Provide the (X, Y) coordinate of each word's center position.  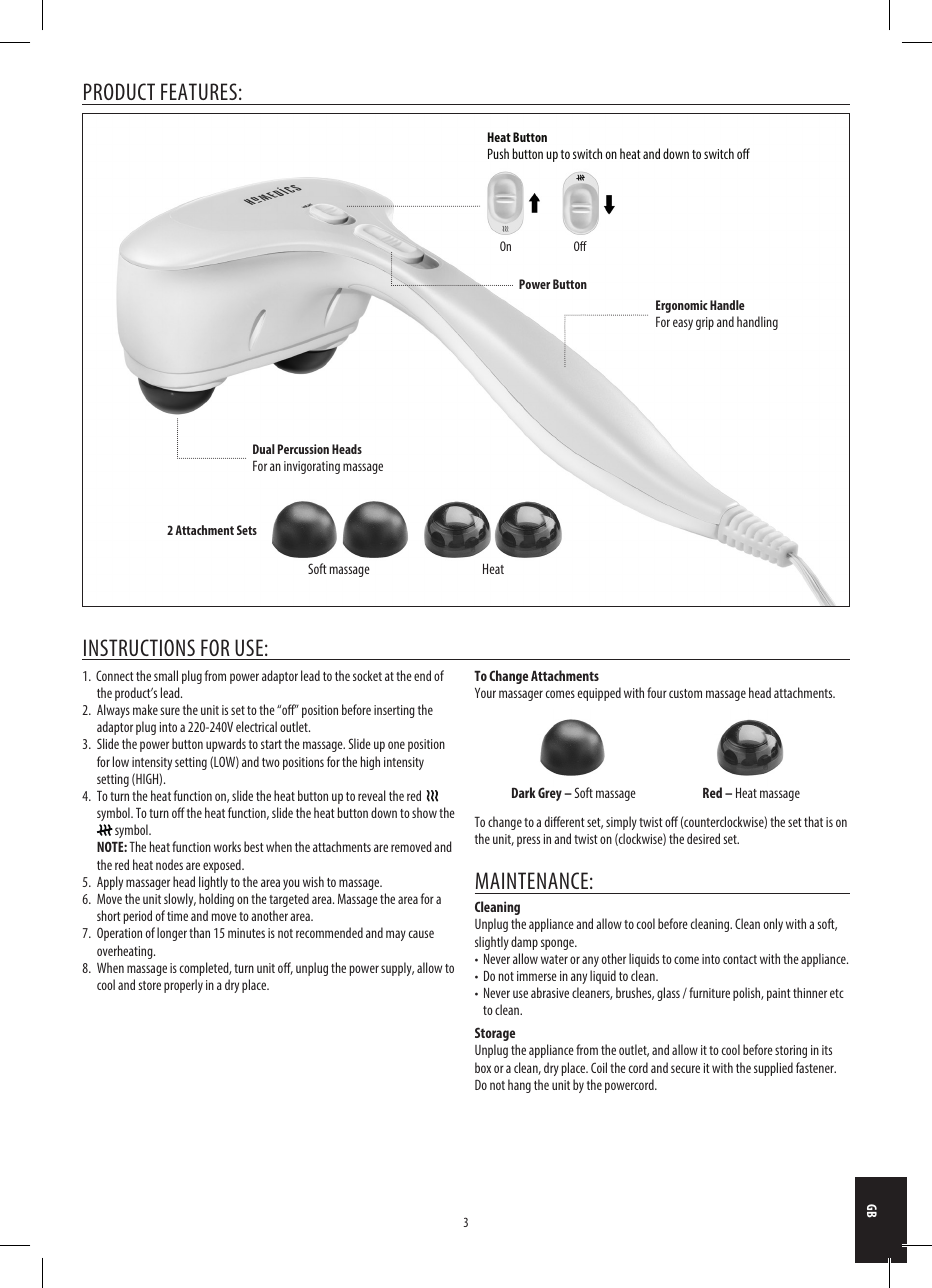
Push (498, 153)
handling (757, 323)
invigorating (312, 467)
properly (183, 986)
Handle (727, 305)
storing (791, 1051)
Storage (495, 1034)
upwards (226, 745)
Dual (264, 449)
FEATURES (199, 91)
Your (485, 693)
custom (685, 693)
